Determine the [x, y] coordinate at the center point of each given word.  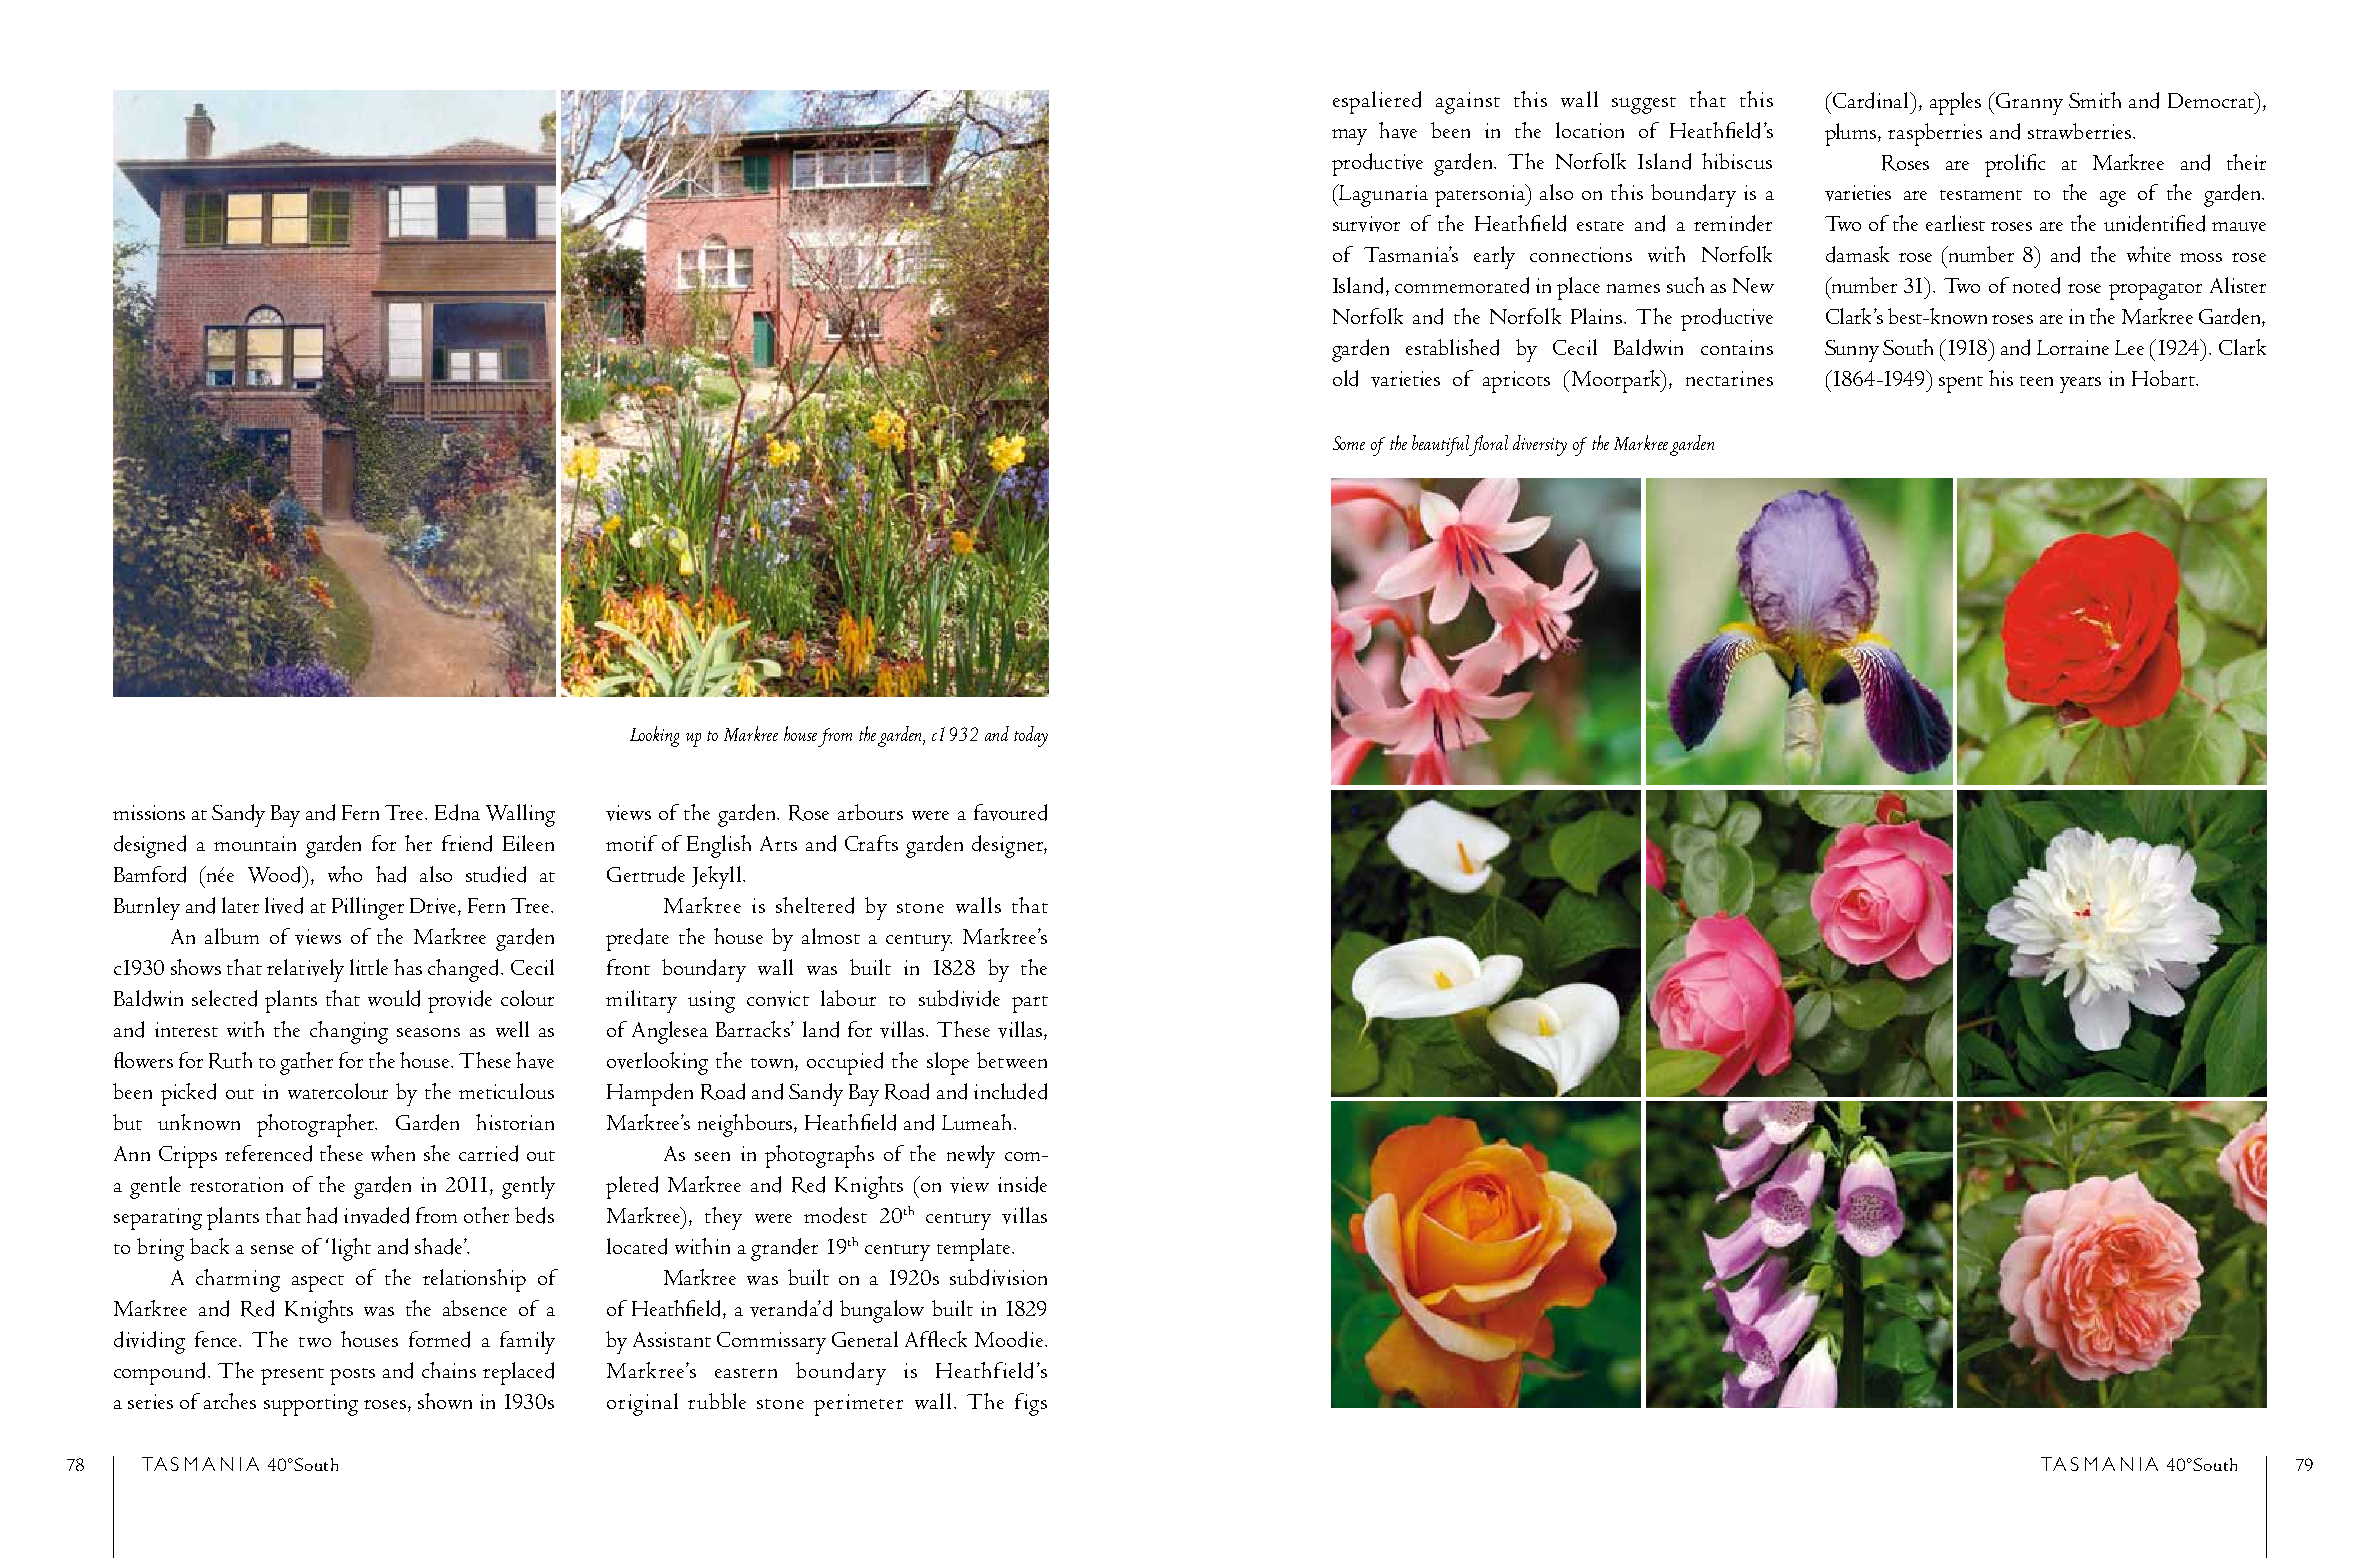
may [1349, 137]
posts [352, 1376]
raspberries [1935, 134]
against [1468, 103]
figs [1031, 1404]
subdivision [998, 1277]
